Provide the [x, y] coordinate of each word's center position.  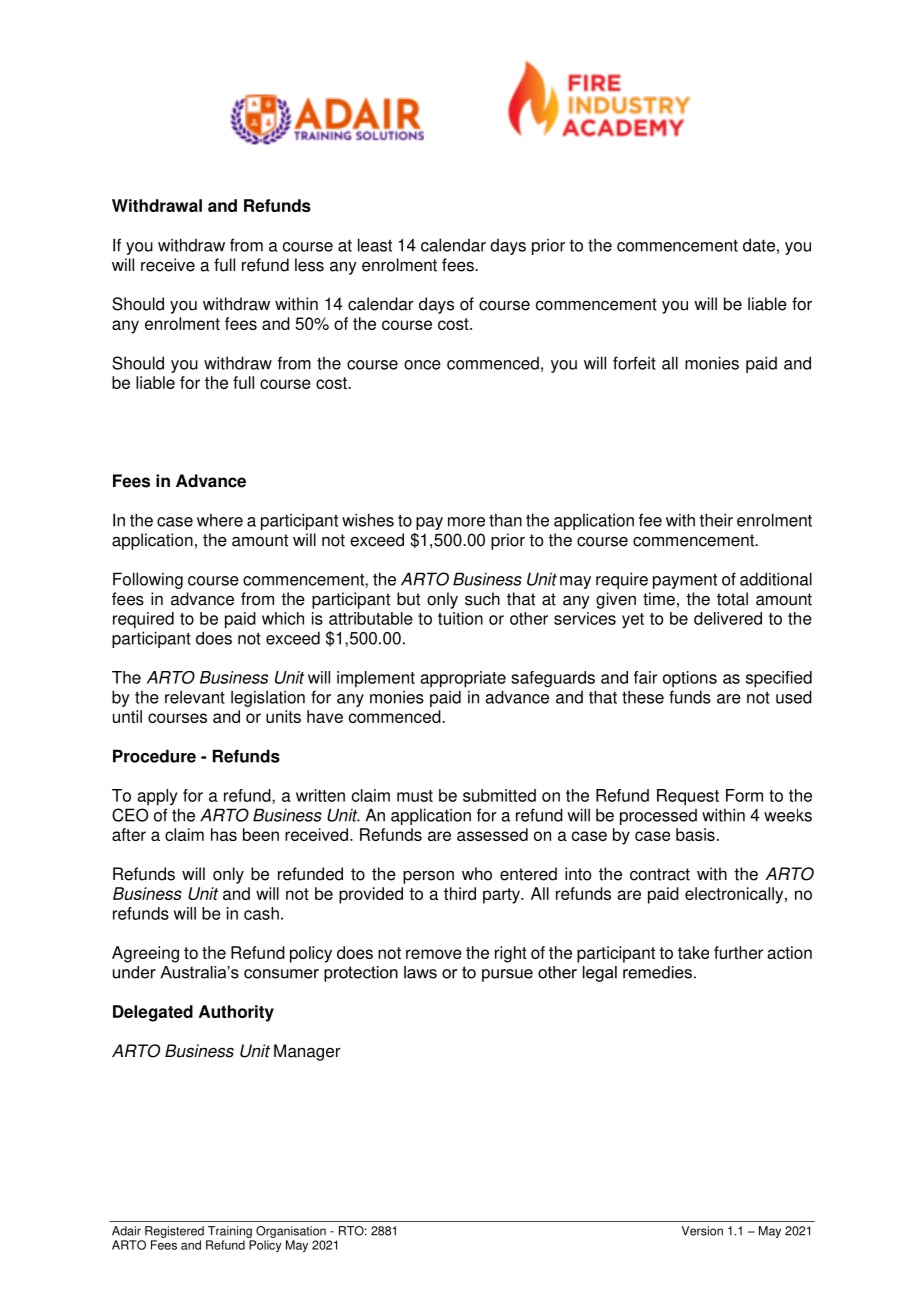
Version [702, 1231]
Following [148, 580]
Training [230, 1232]
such [482, 599]
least [375, 245]
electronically [735, 895]
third [460, 893]
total [732, 599]
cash [261, 913]
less [309, 265]
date [759, 245]
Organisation [291, 1232]
